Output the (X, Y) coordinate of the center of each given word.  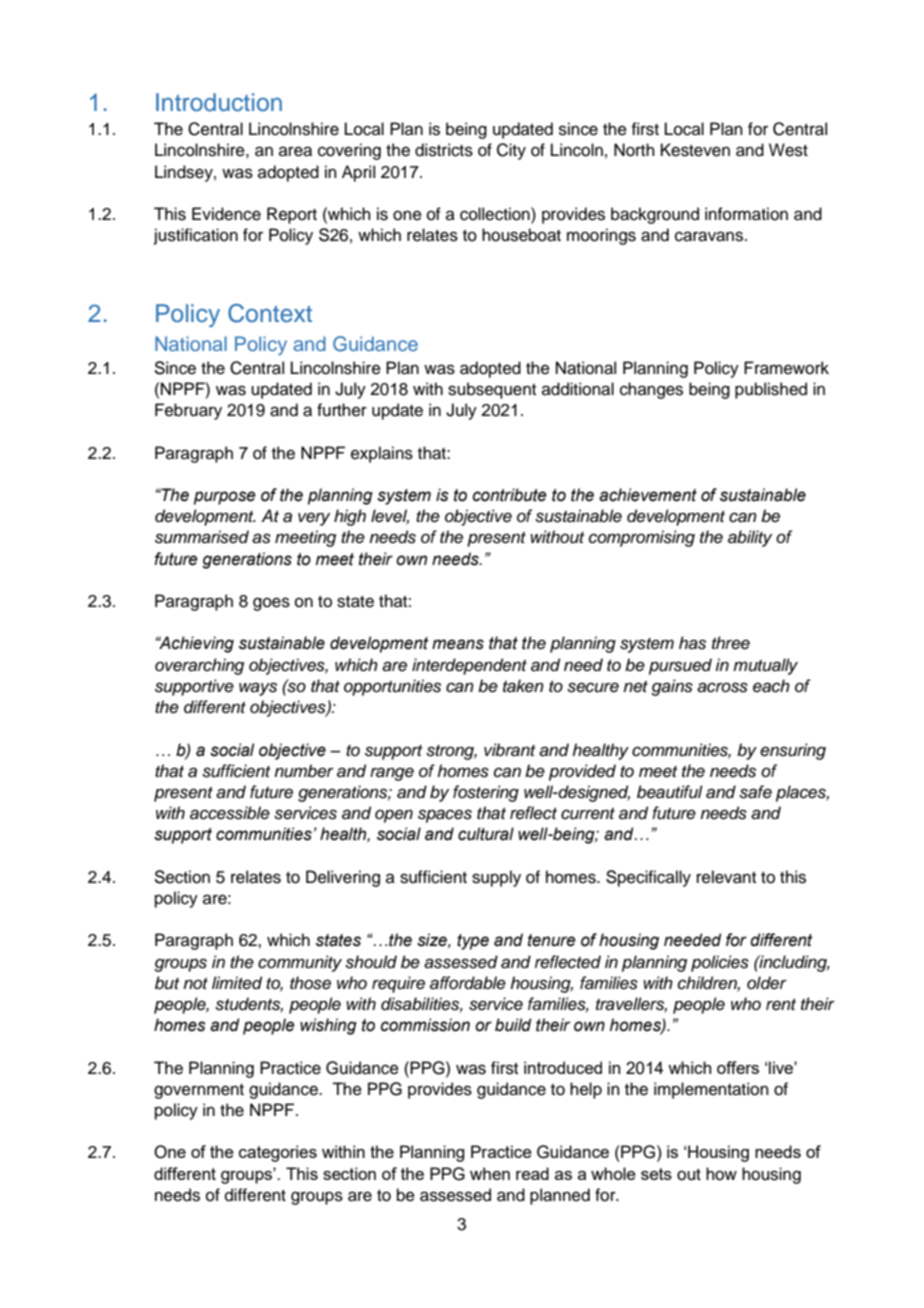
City (511, 151)
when (490, 1173)
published (771, 390)
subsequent (492, 390)
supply (496, 878)
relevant (726, 877)
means (458, 644)
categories (278, 1153)
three (731, 643)
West (788, 150)
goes (271, 604)
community (300, 963)
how (721, 1174)
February (188, 411)
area (295, 151)
